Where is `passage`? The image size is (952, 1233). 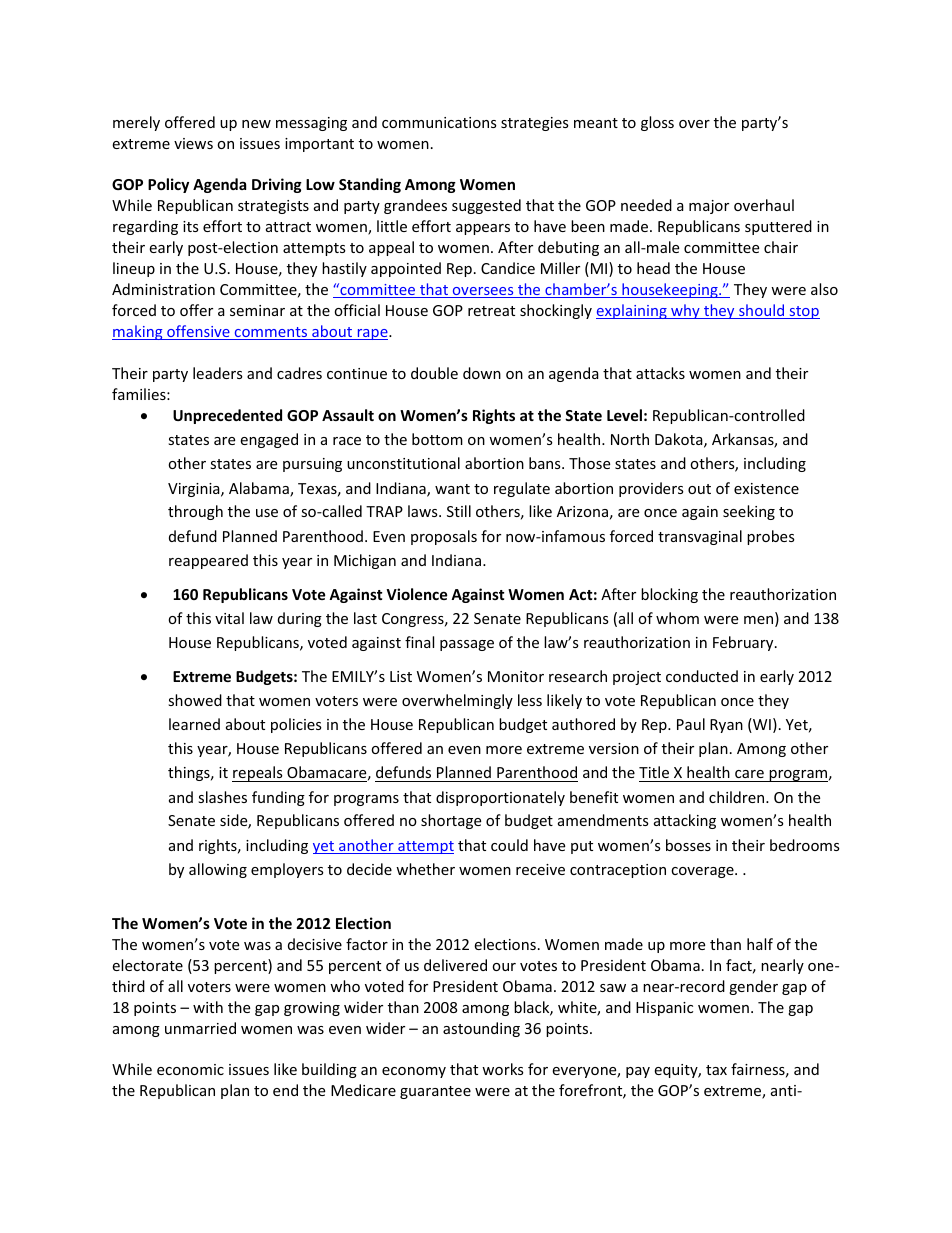
passage is located at coordinates (467, 645).
